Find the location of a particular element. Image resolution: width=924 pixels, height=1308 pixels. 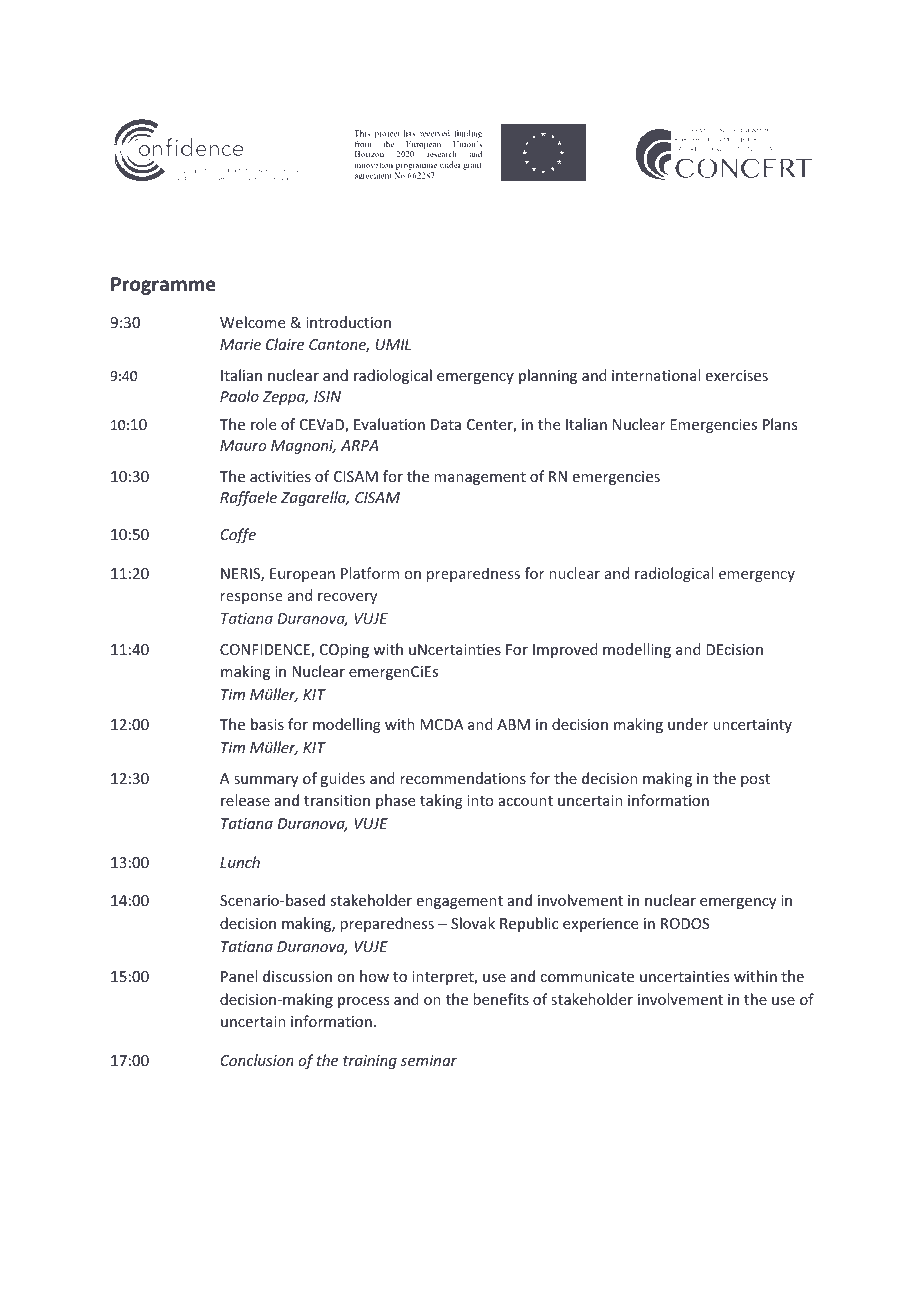

release is located at coordinates (245, 800).
